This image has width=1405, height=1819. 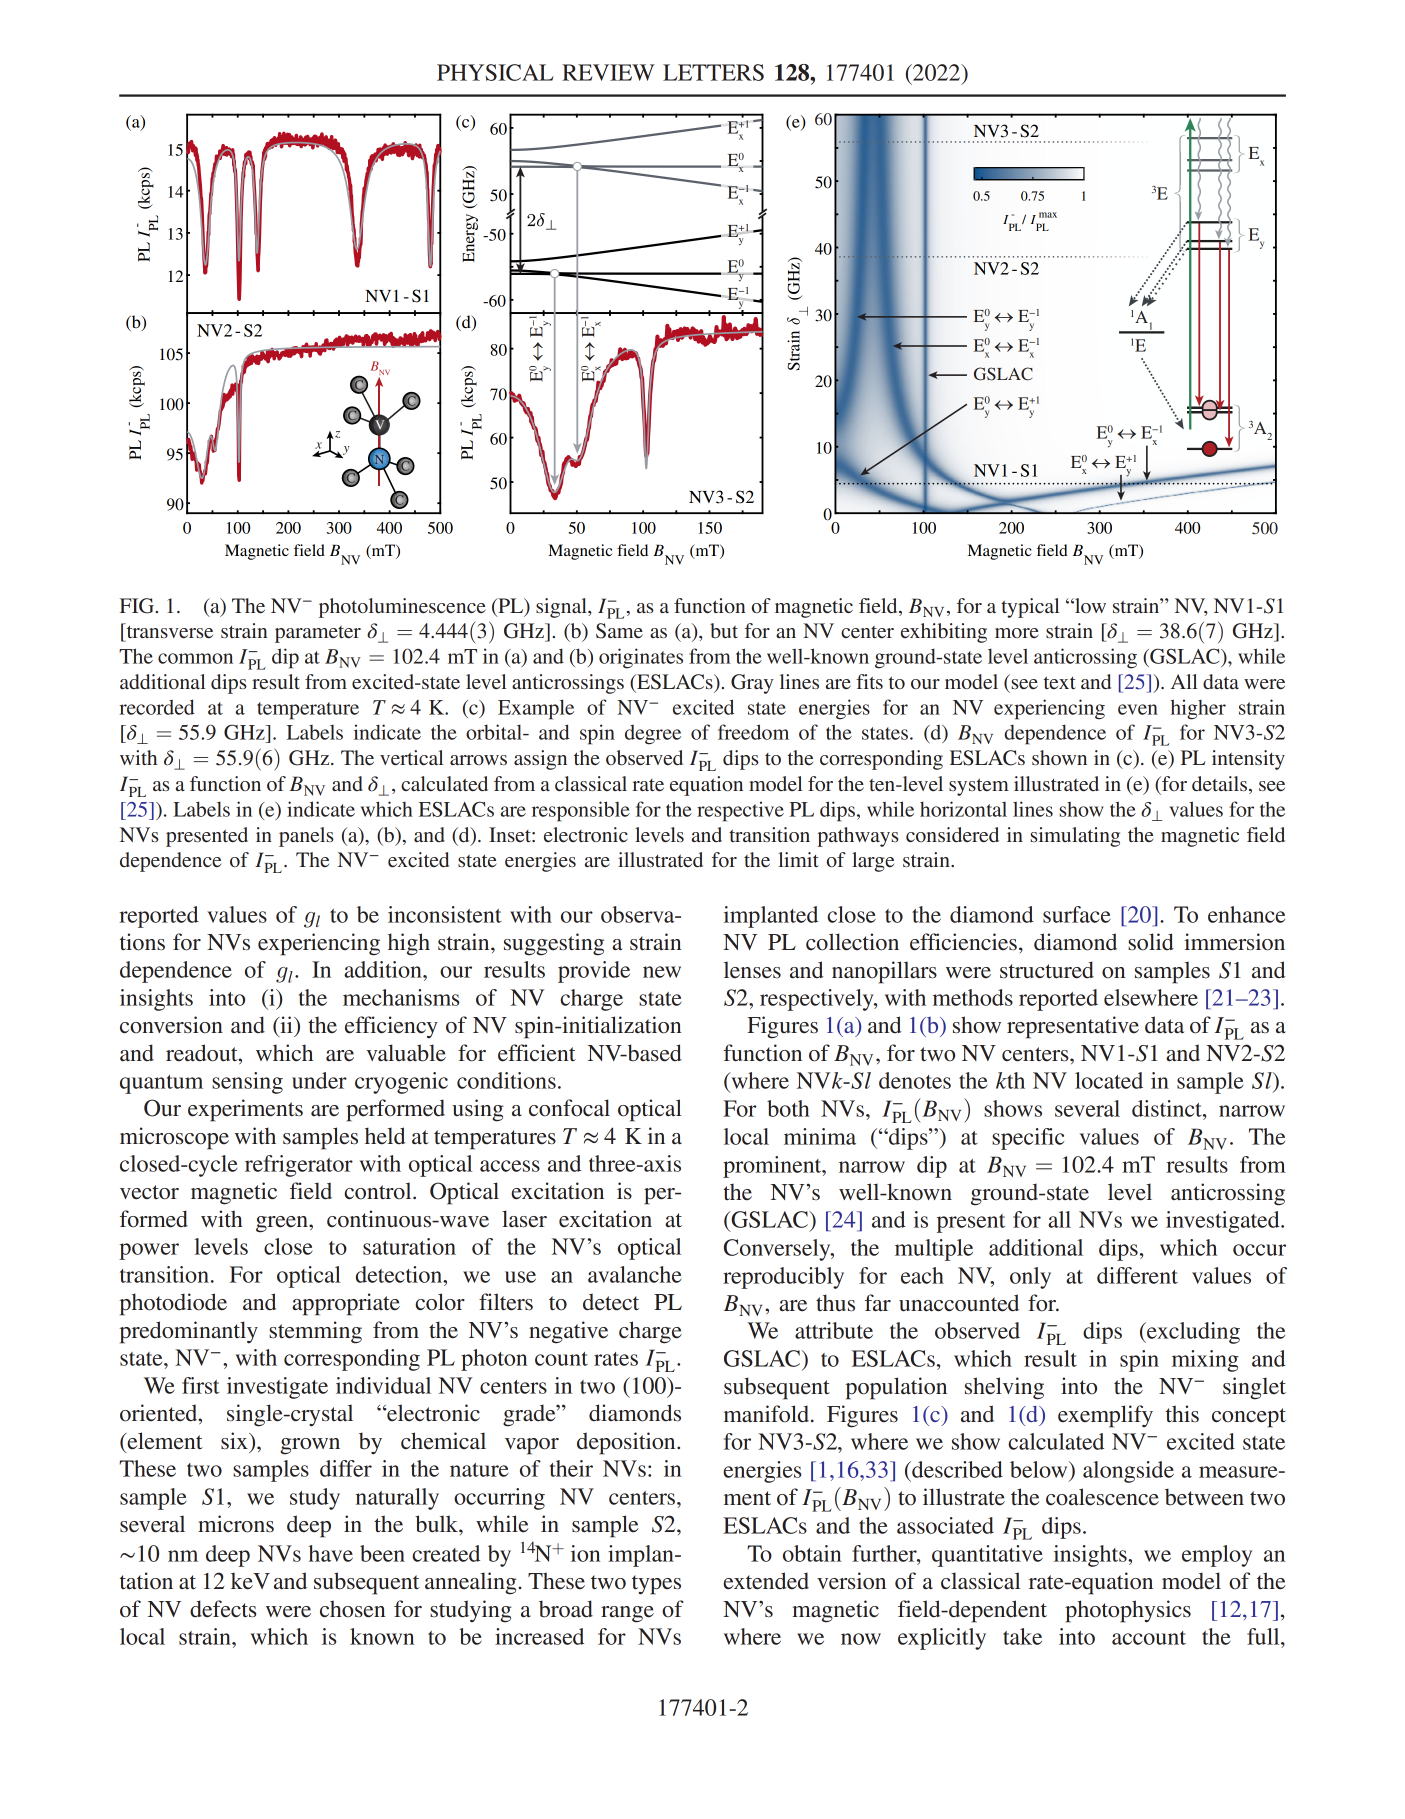 I want to click on max, so click(x=1048, y=215).
